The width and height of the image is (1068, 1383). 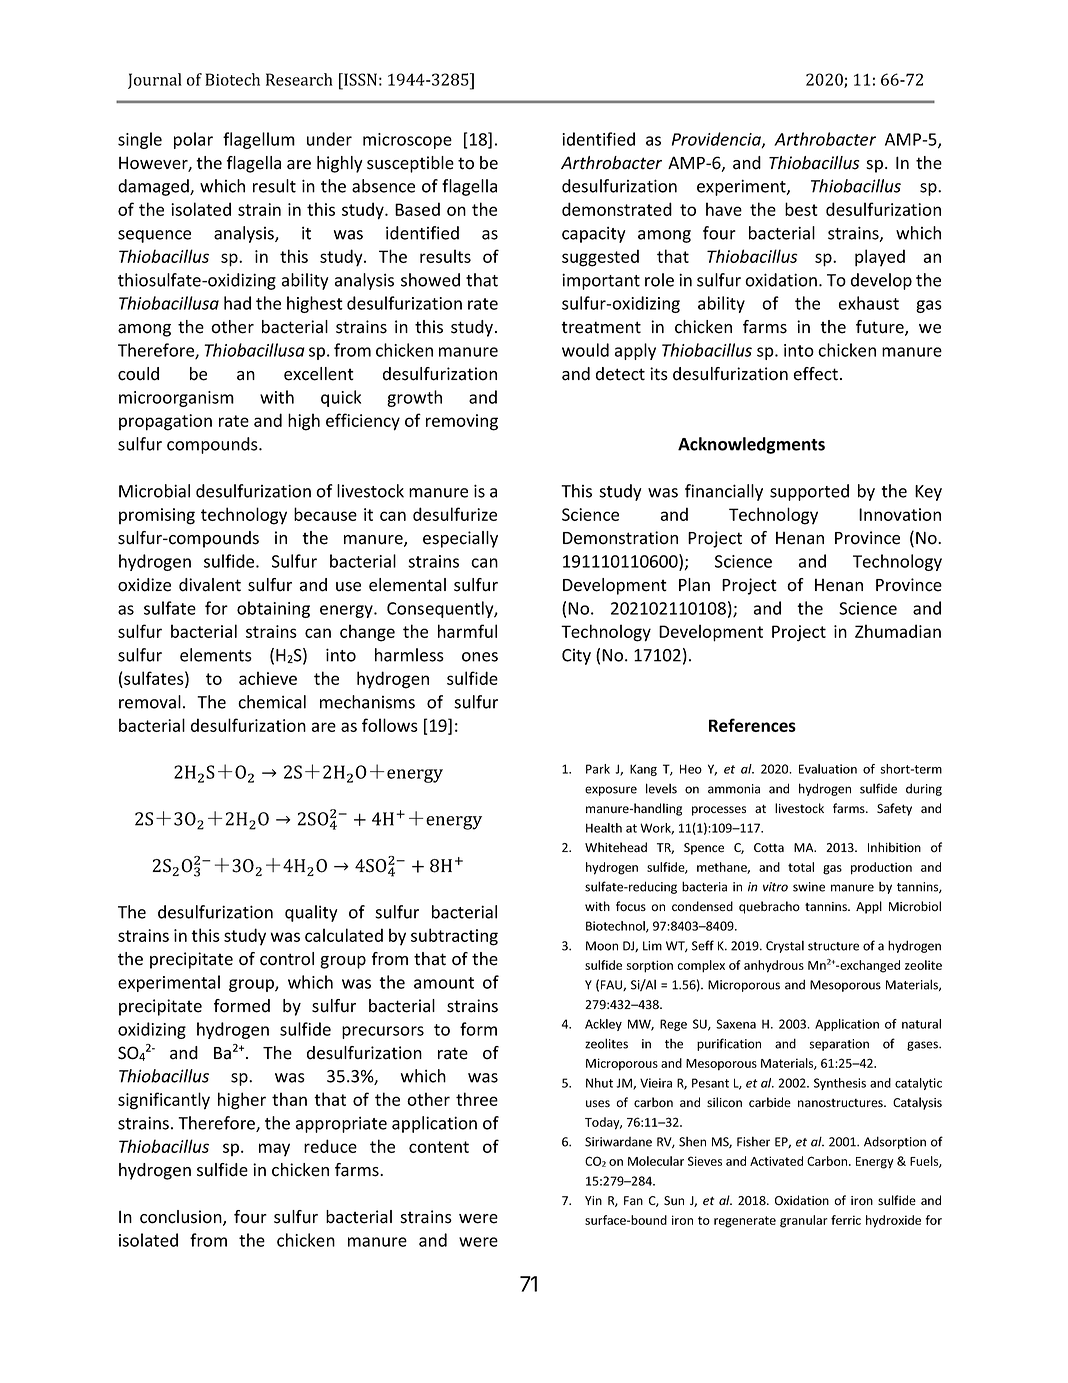 I want to click on Microbial, so click(x=154, y=491).
